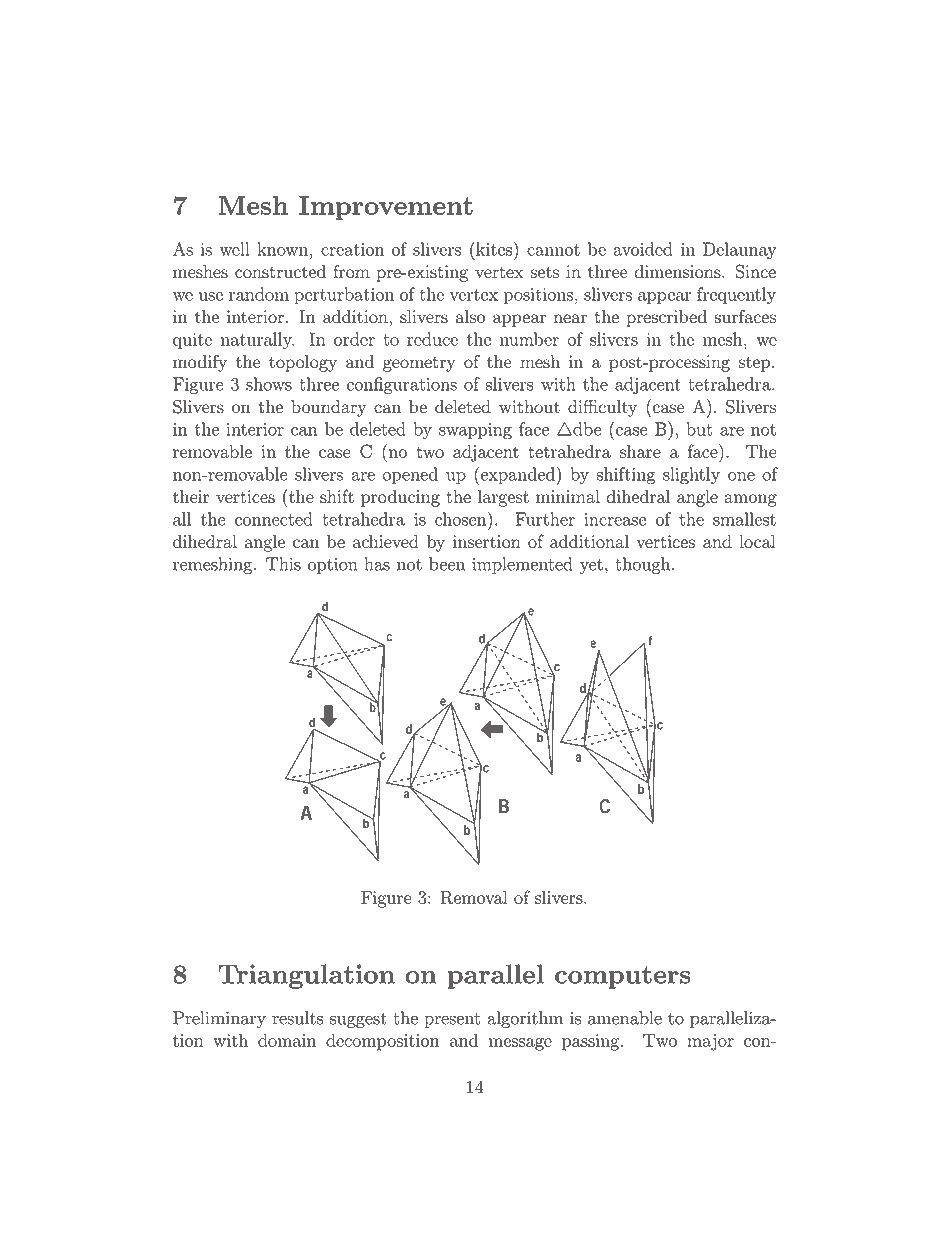  What do you see at coordinates (474, 897) in the image?
I see `Removal` at bounding box center [474, 897].
